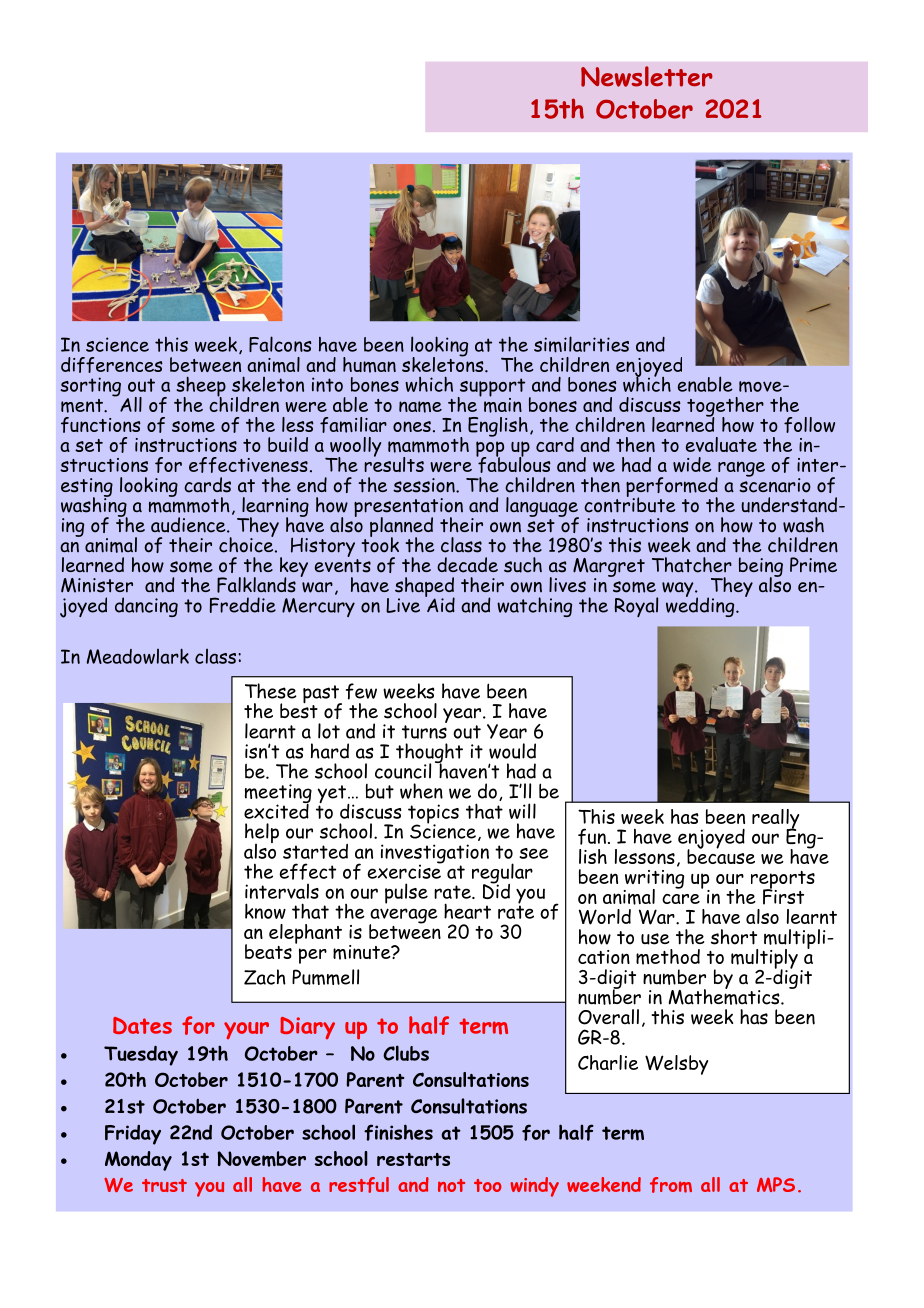  What do you see at coordinates (112, 365) in the screenshot?
I see `differences` at bounding box center [112, 365].
